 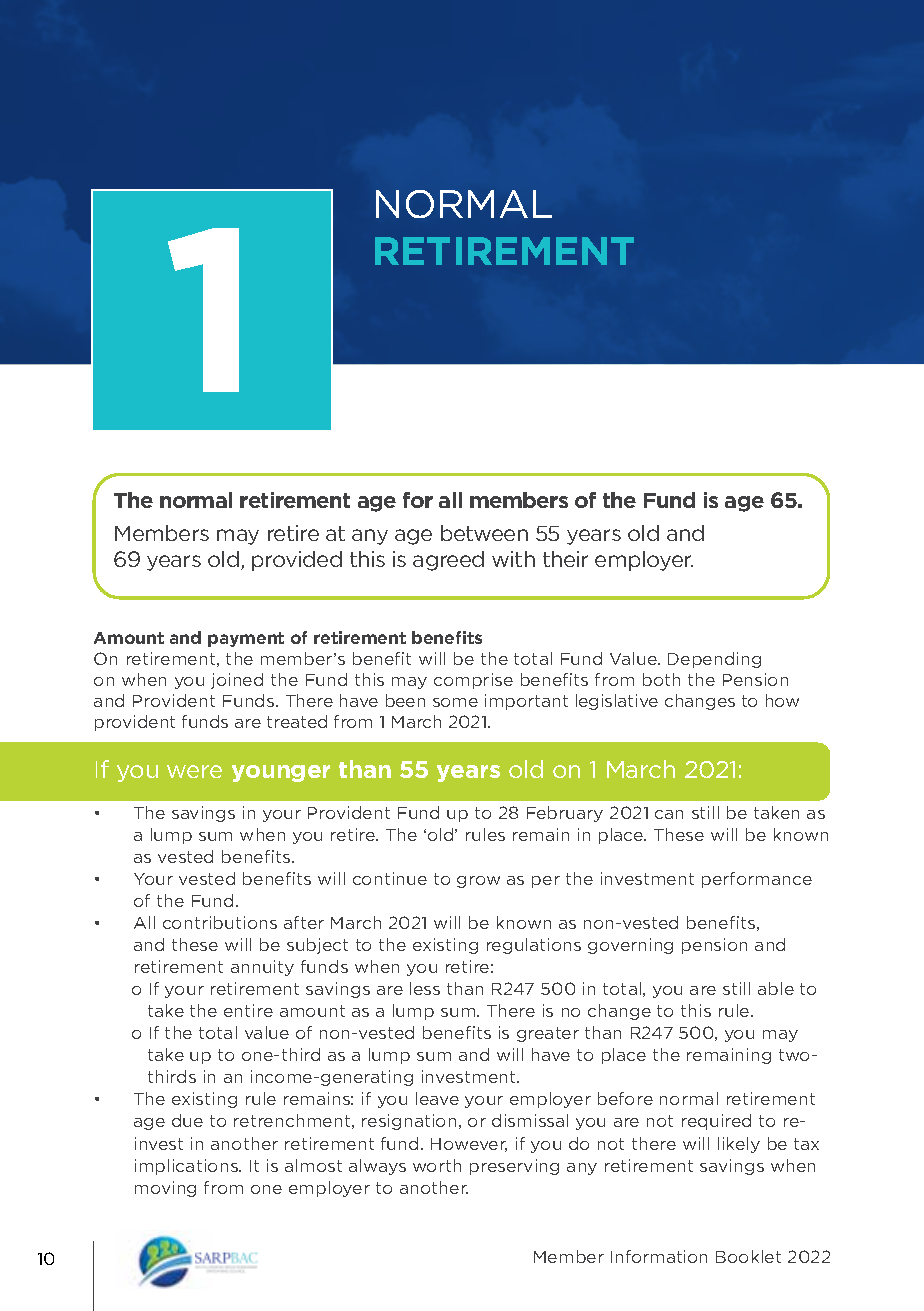 I want to click on Depending, so click(x=714, y=660).
